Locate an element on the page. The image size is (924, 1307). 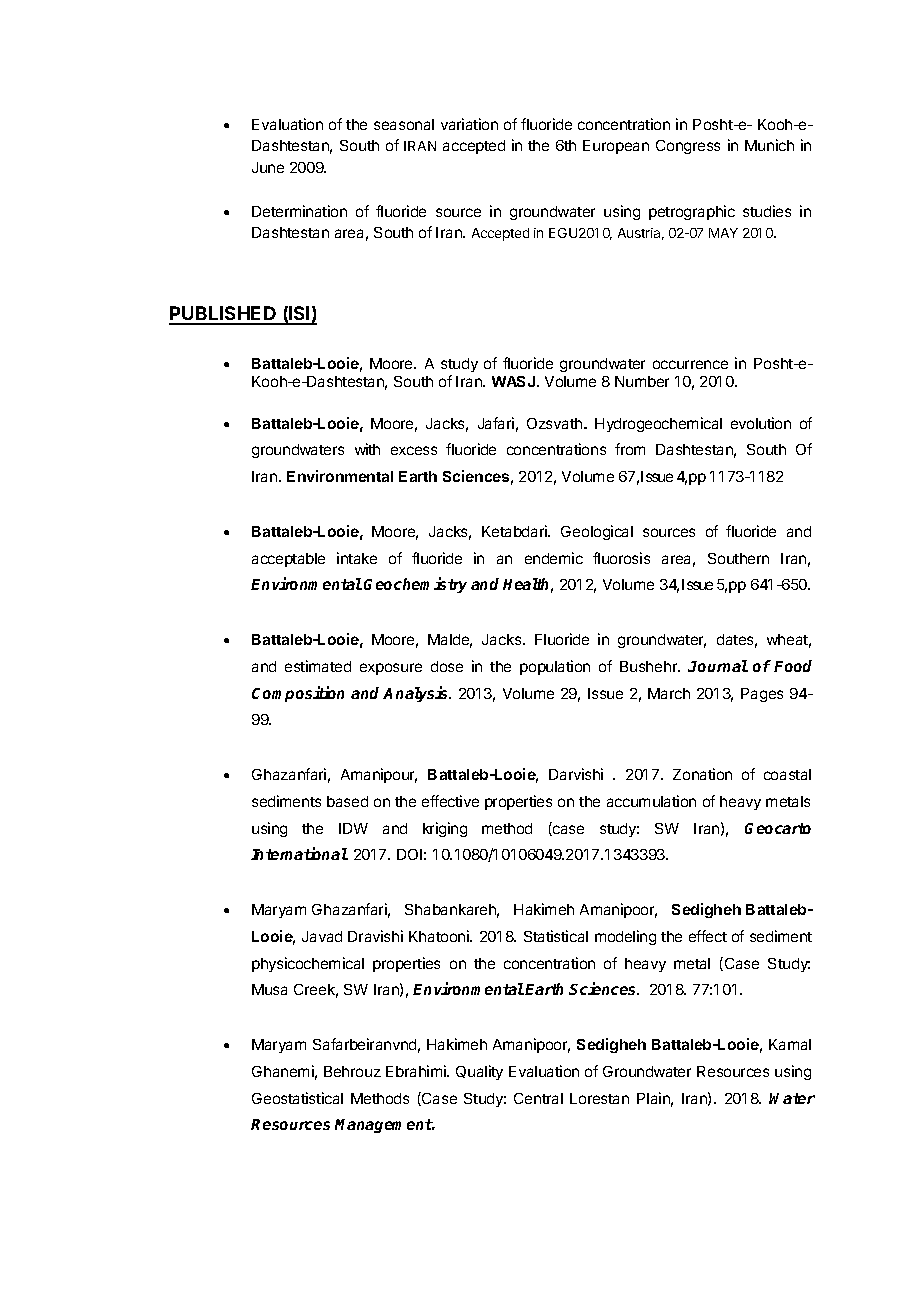
modeling is located at coordinates (625, 937).
